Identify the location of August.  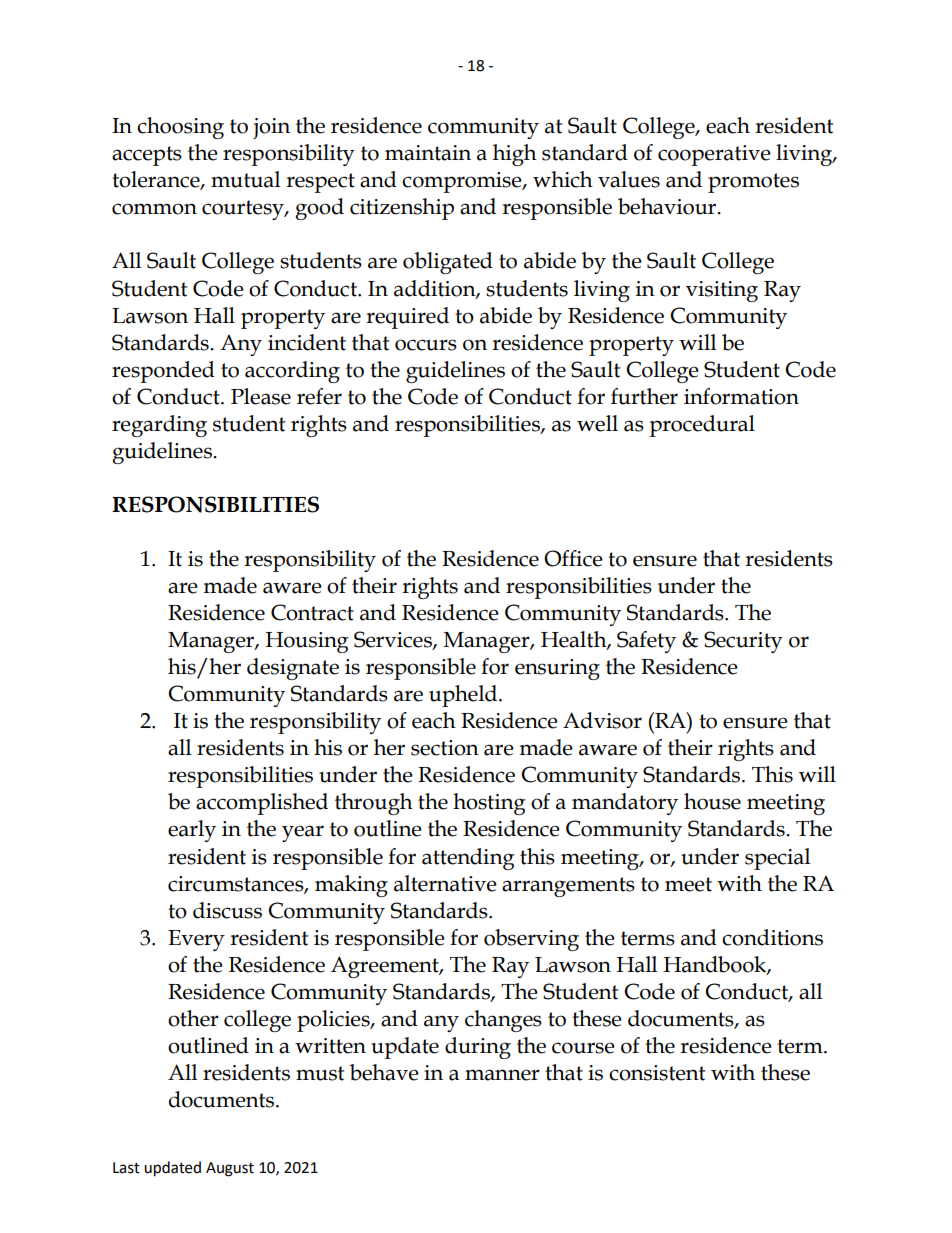
(230, 1169).
